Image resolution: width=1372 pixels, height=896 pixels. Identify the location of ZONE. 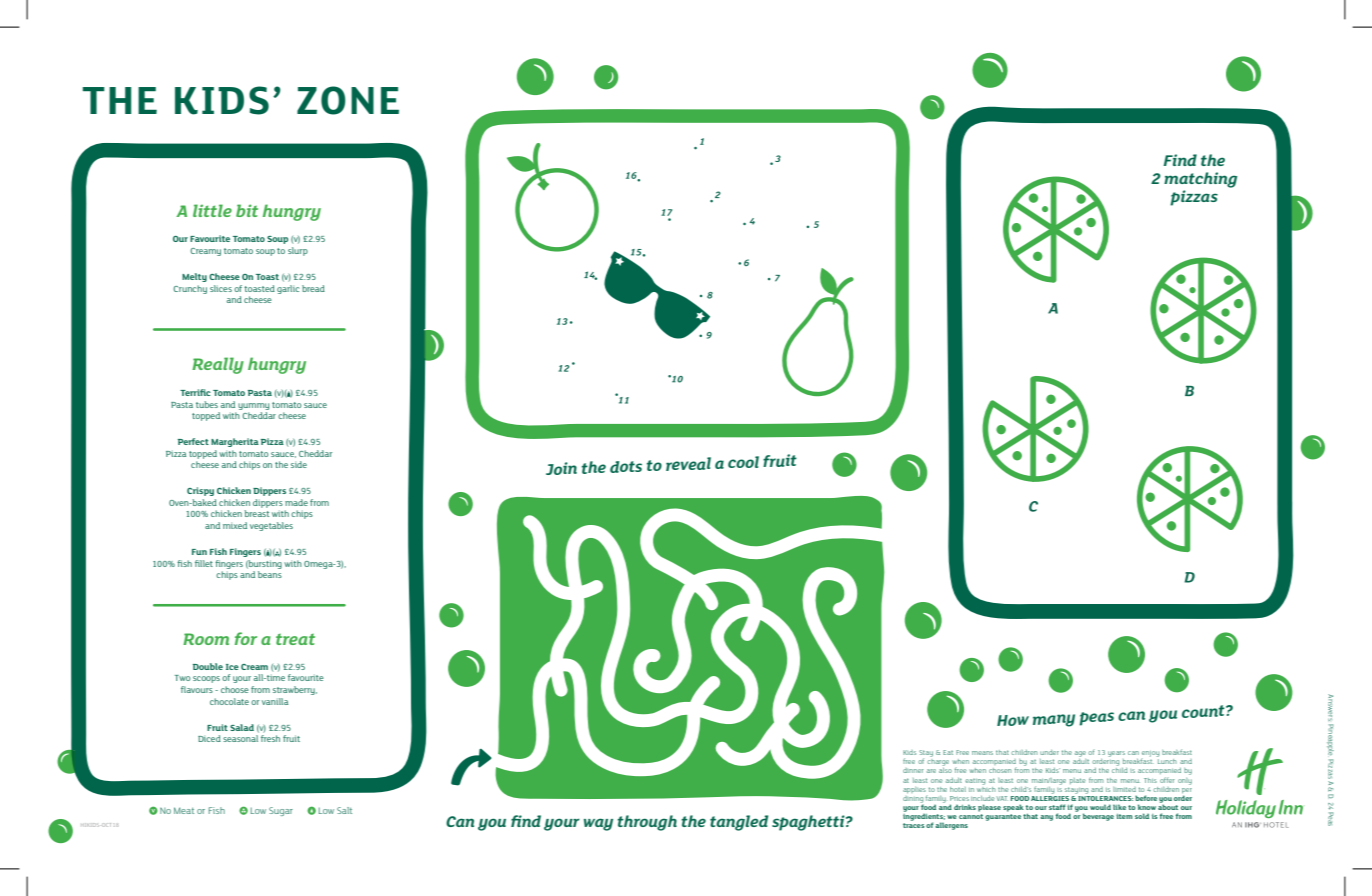
(348, 100).
